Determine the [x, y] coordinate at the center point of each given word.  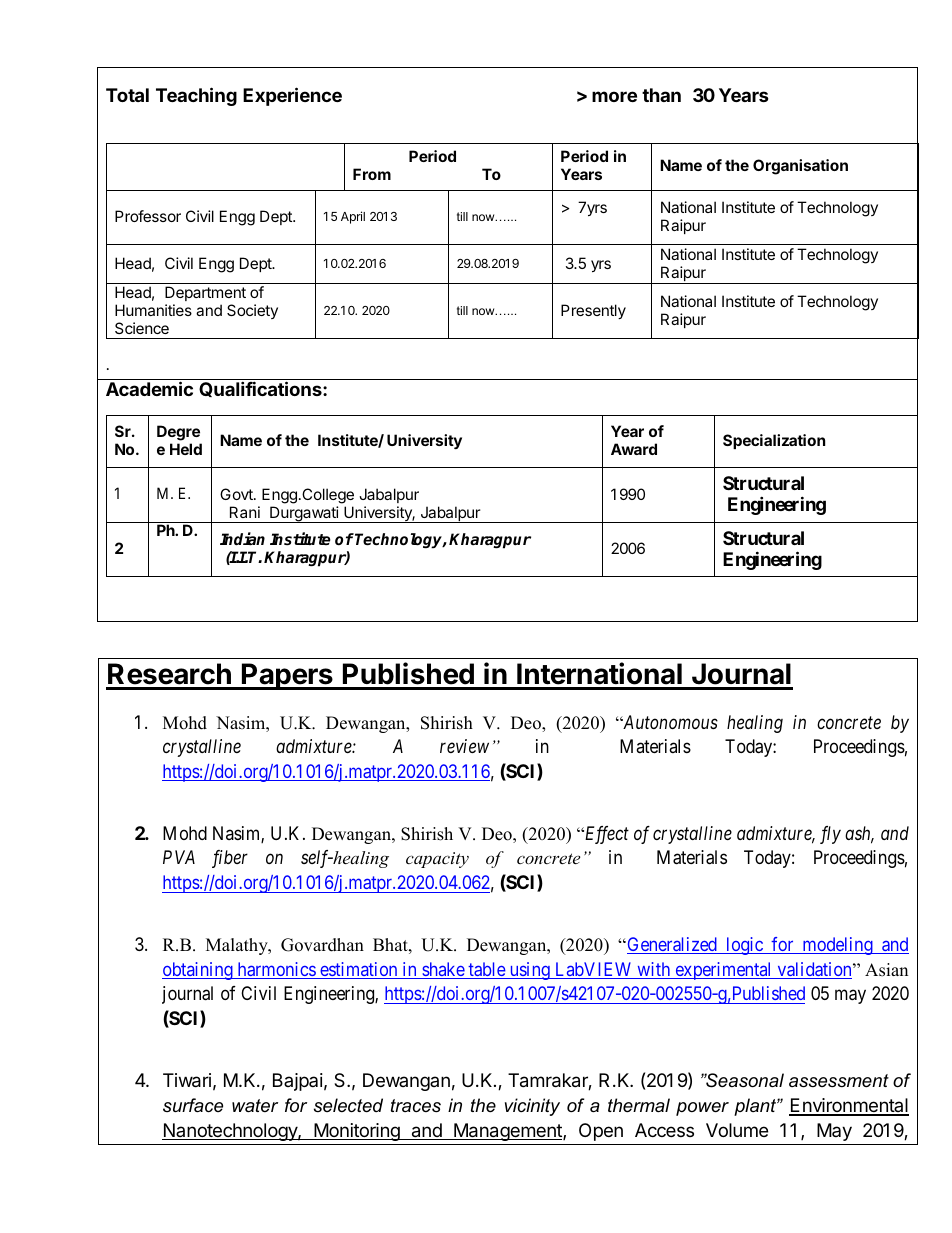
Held [186, 449]
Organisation [800, 167]
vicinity [532, 1107]
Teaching [196, 96]
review [464, 746]
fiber [230, 859]
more [614, 96]
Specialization [774, 441]
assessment [839, 1081]
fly [830, 835]
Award [634, 449]
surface [193, 1105]
